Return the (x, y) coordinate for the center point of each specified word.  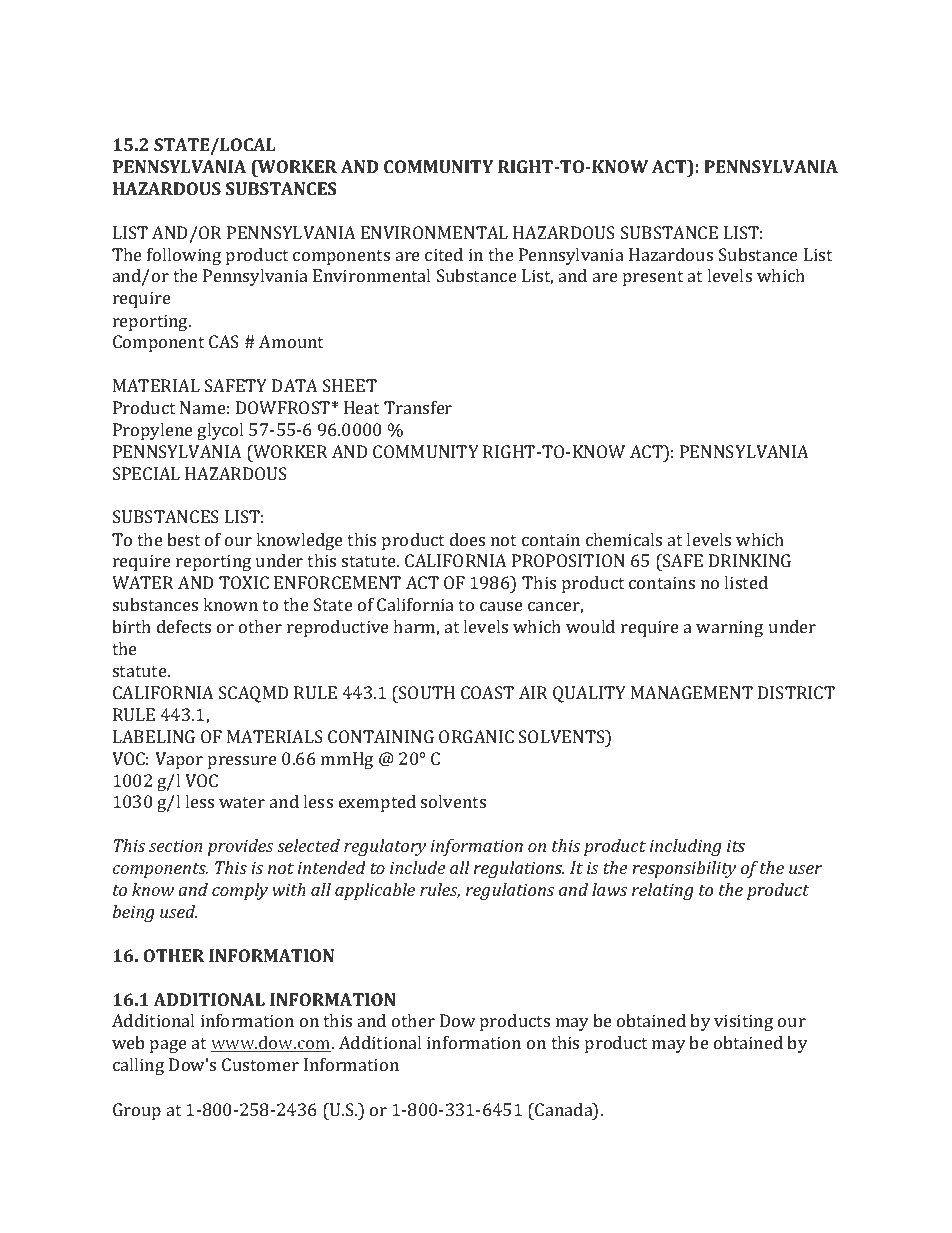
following (184, 256)
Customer (260, 1064)
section (176, 845)
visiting (743, 1022)
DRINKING (750, 560)
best (183, 539)
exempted (377, 803)
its (736, 845)
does (467, 539)
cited (444, 254)
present (653, 278)
